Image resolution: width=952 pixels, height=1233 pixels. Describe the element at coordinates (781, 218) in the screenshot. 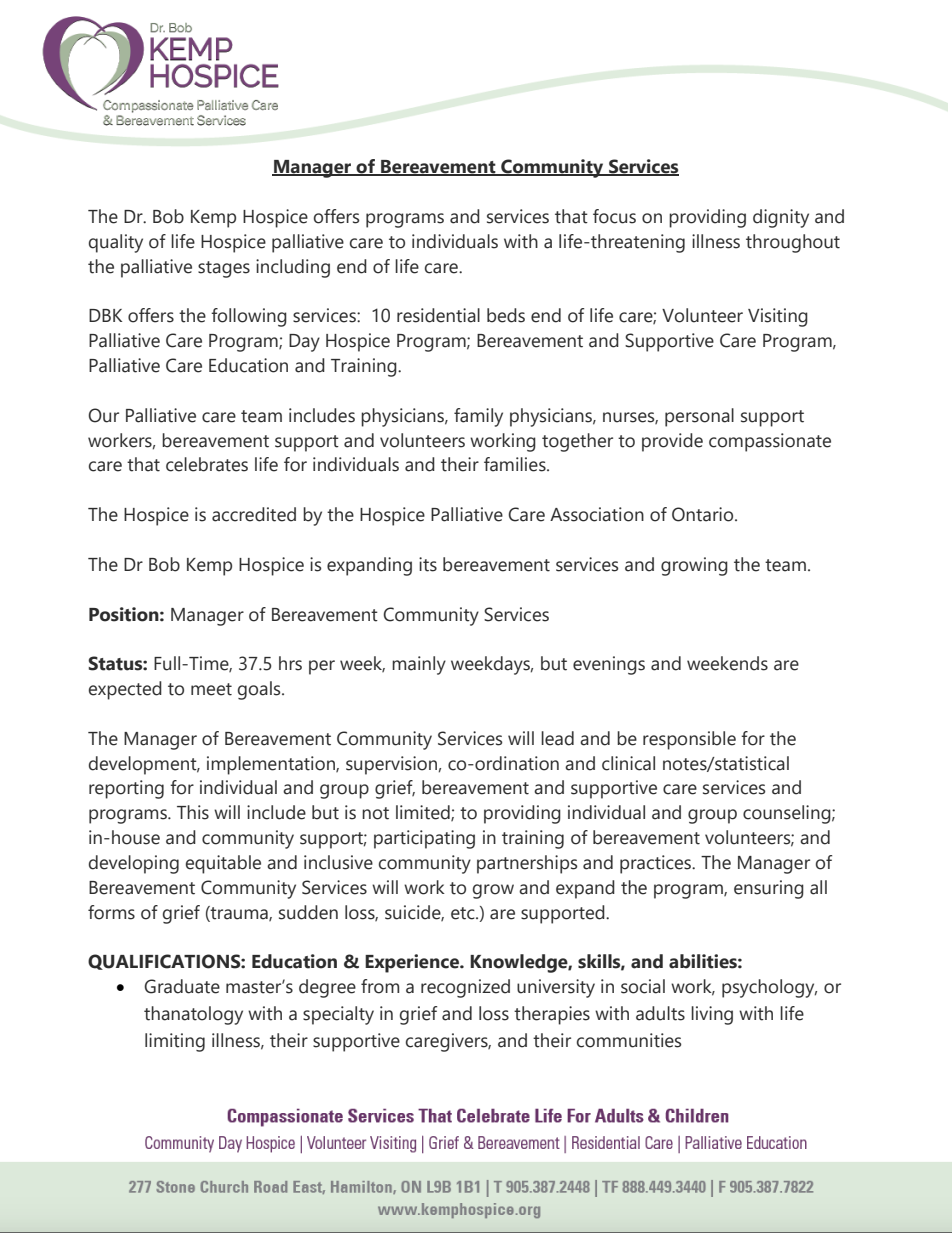

I see `dignity` at that location.
